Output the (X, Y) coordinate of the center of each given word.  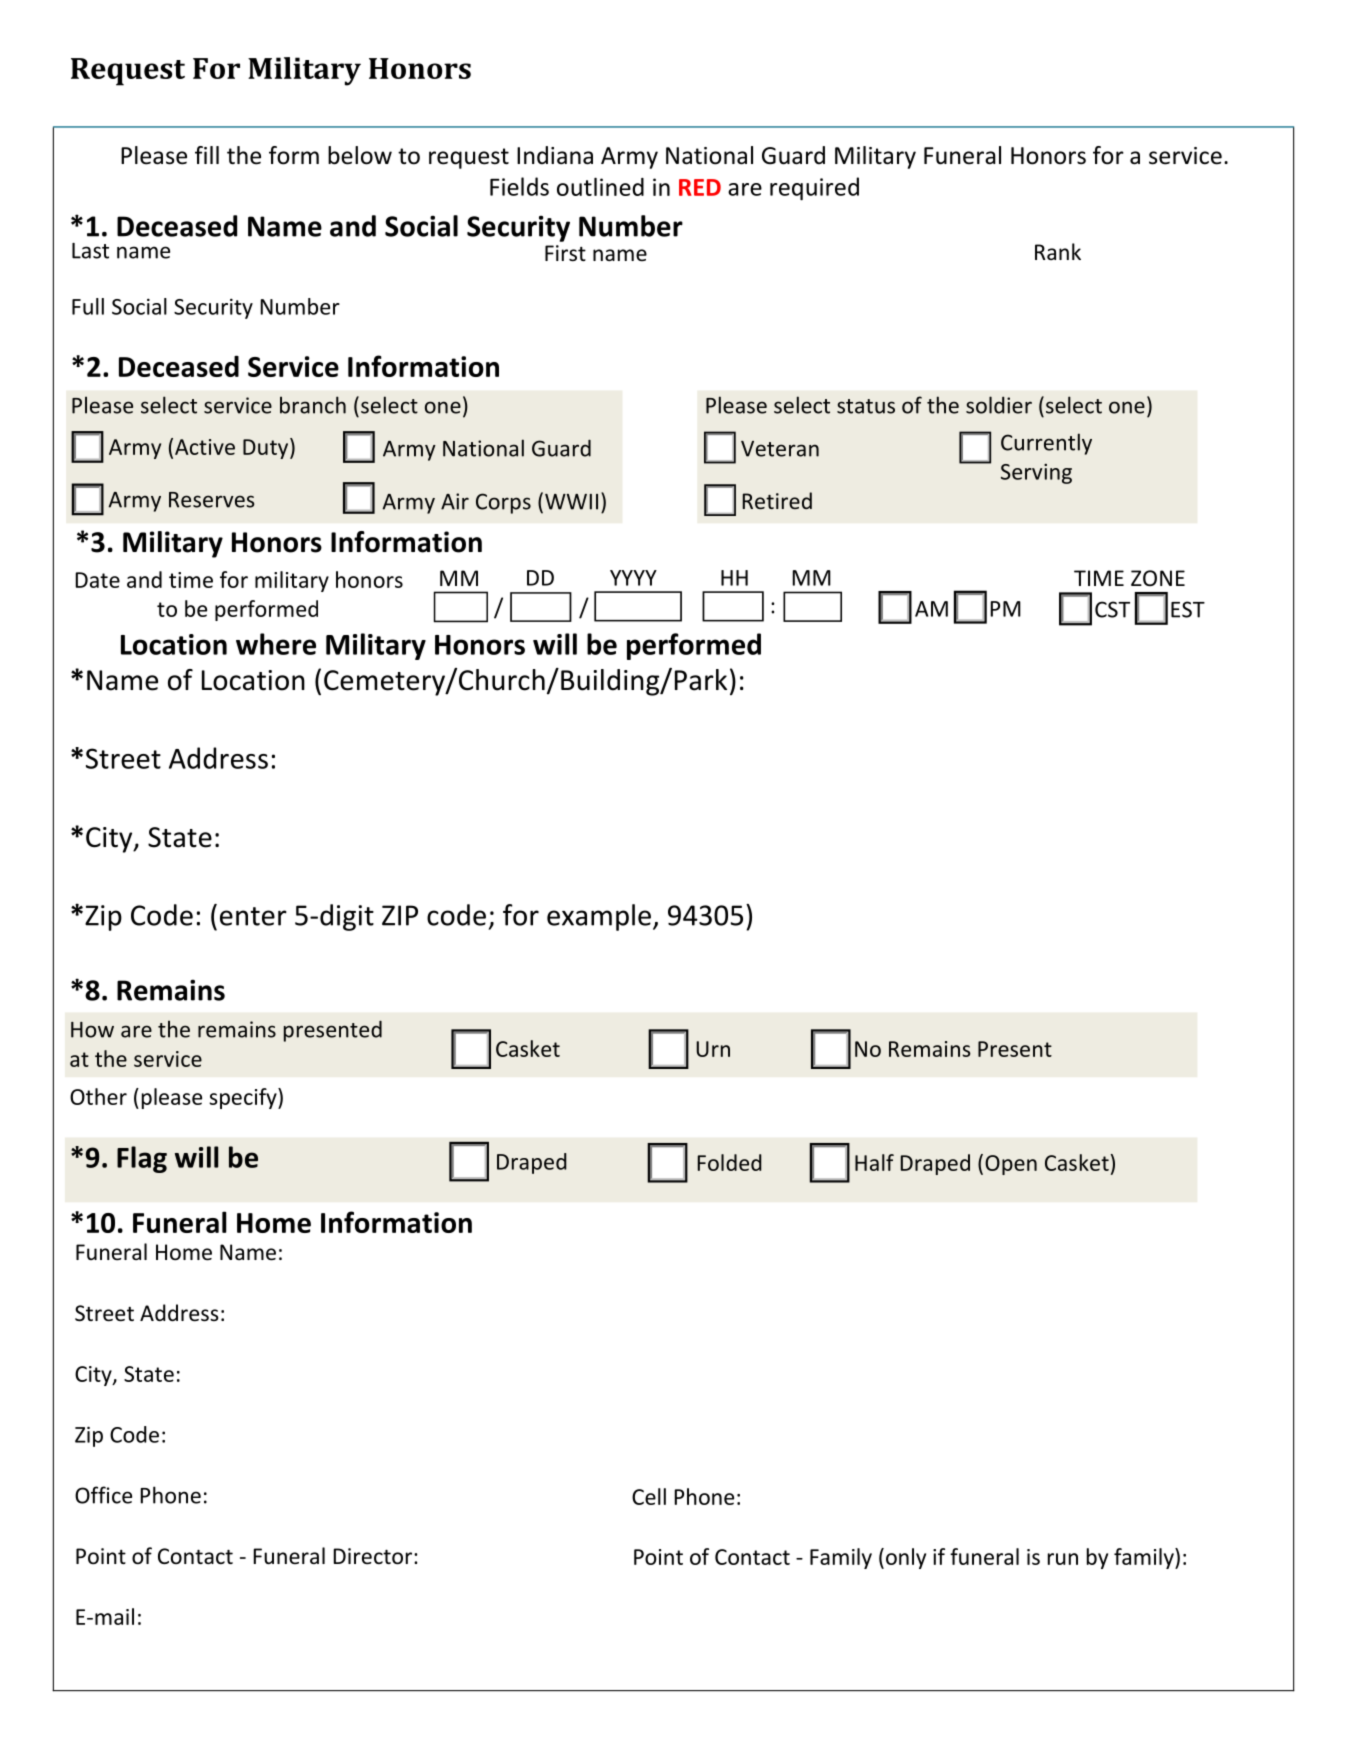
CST (1112, 609)
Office (103, 1495)
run (1063, 1559)
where (276, 644)
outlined (600, 186)
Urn (713, 1049)
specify (244, 1098)
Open (1011, 1165)
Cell (649, 1496)
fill (207, 155)
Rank (1058, 251)
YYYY (633, 578)
